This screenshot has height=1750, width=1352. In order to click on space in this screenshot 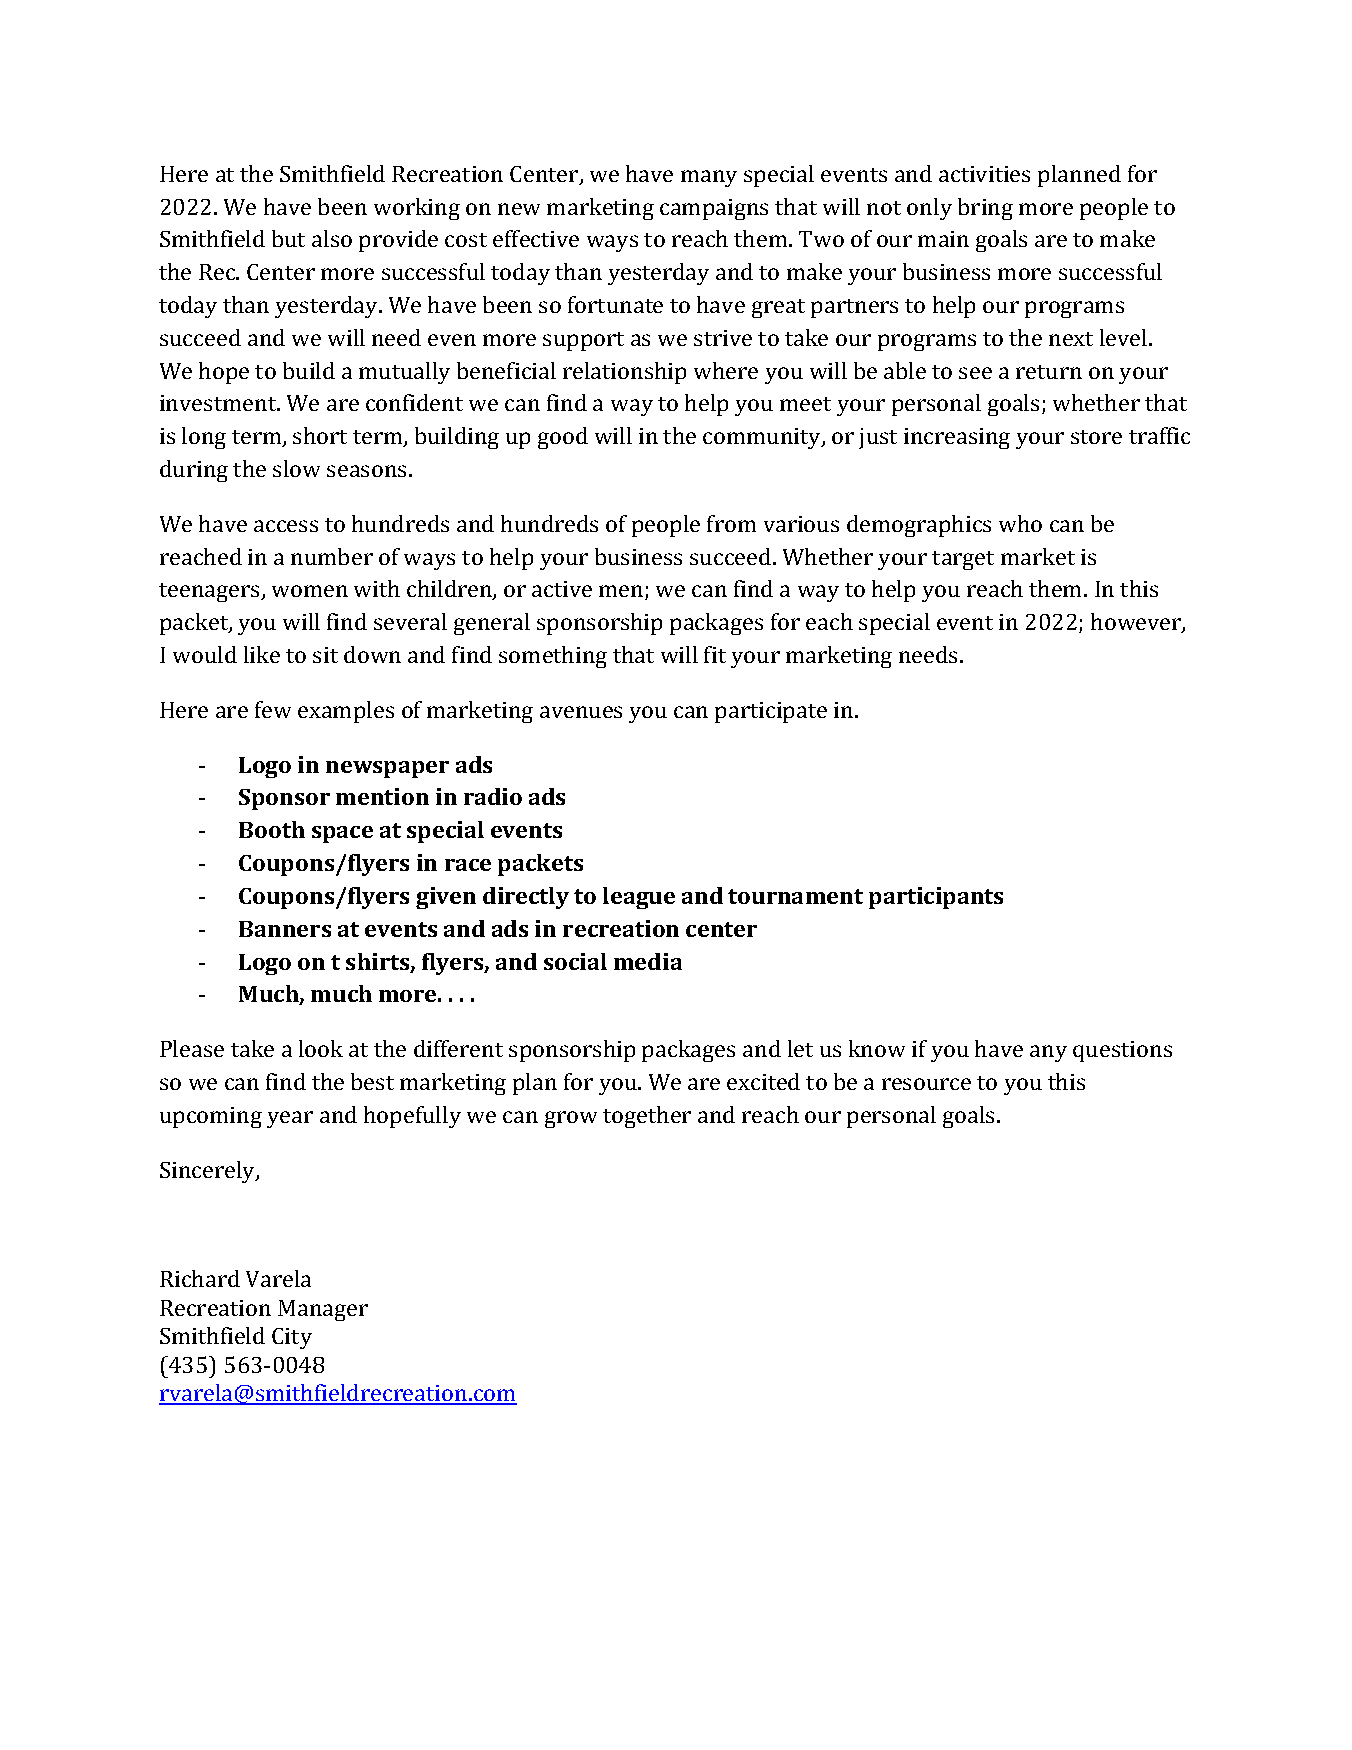, I will do `click(342, 834)`.
